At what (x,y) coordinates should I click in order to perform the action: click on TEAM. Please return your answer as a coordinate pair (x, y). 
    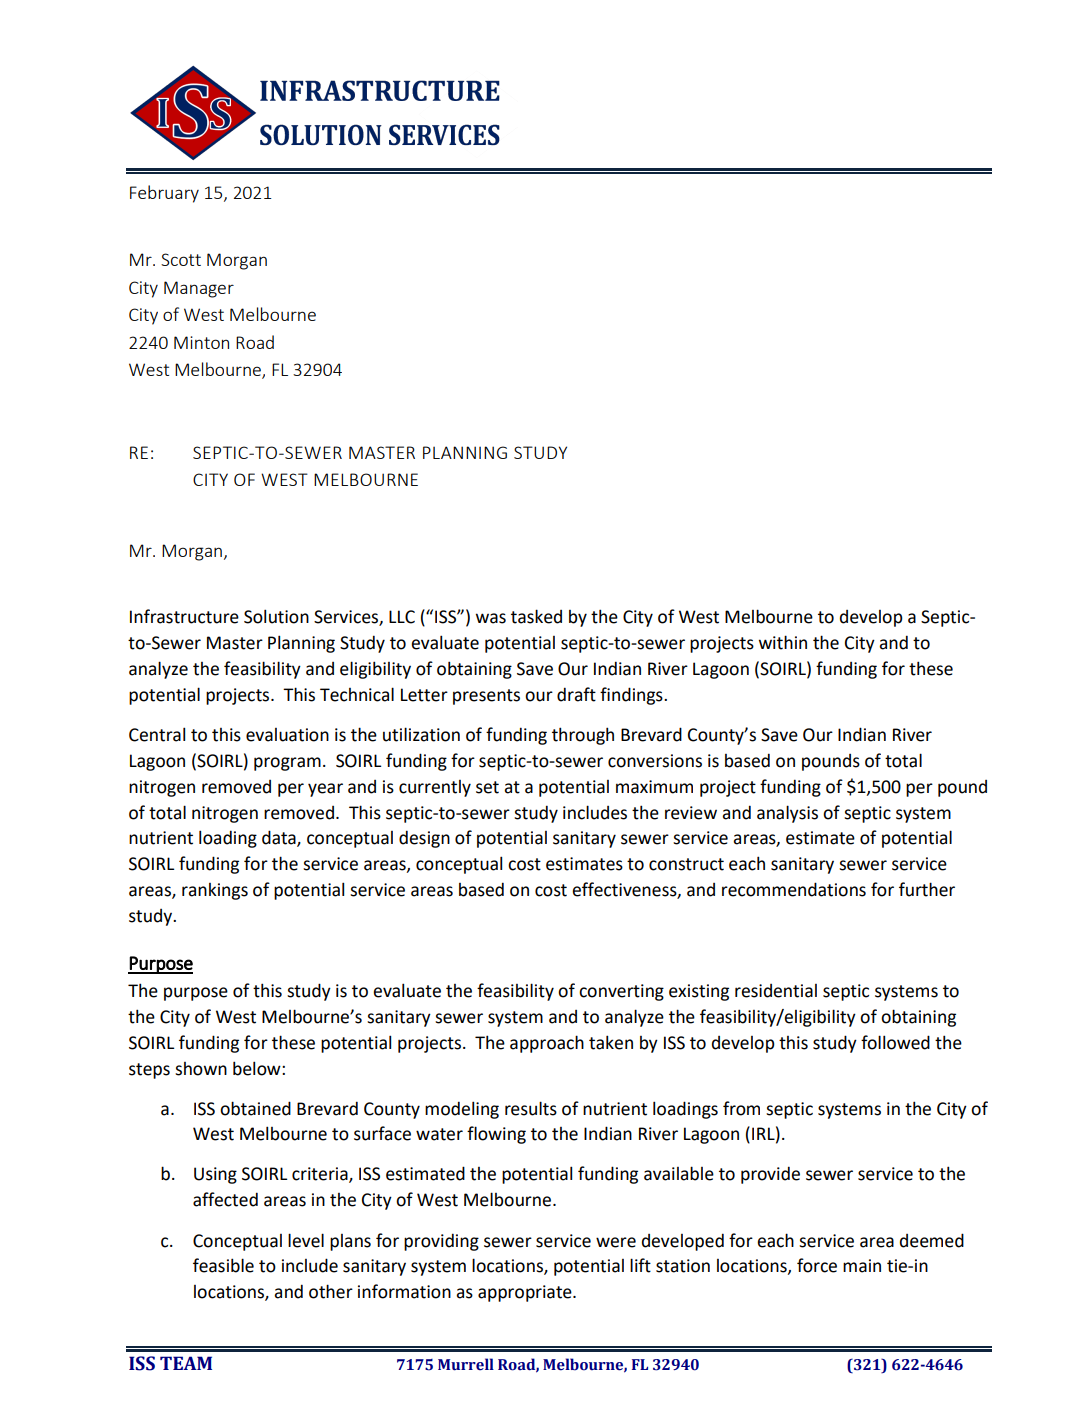
    Looking at the image, I should click on (186, 1363).
